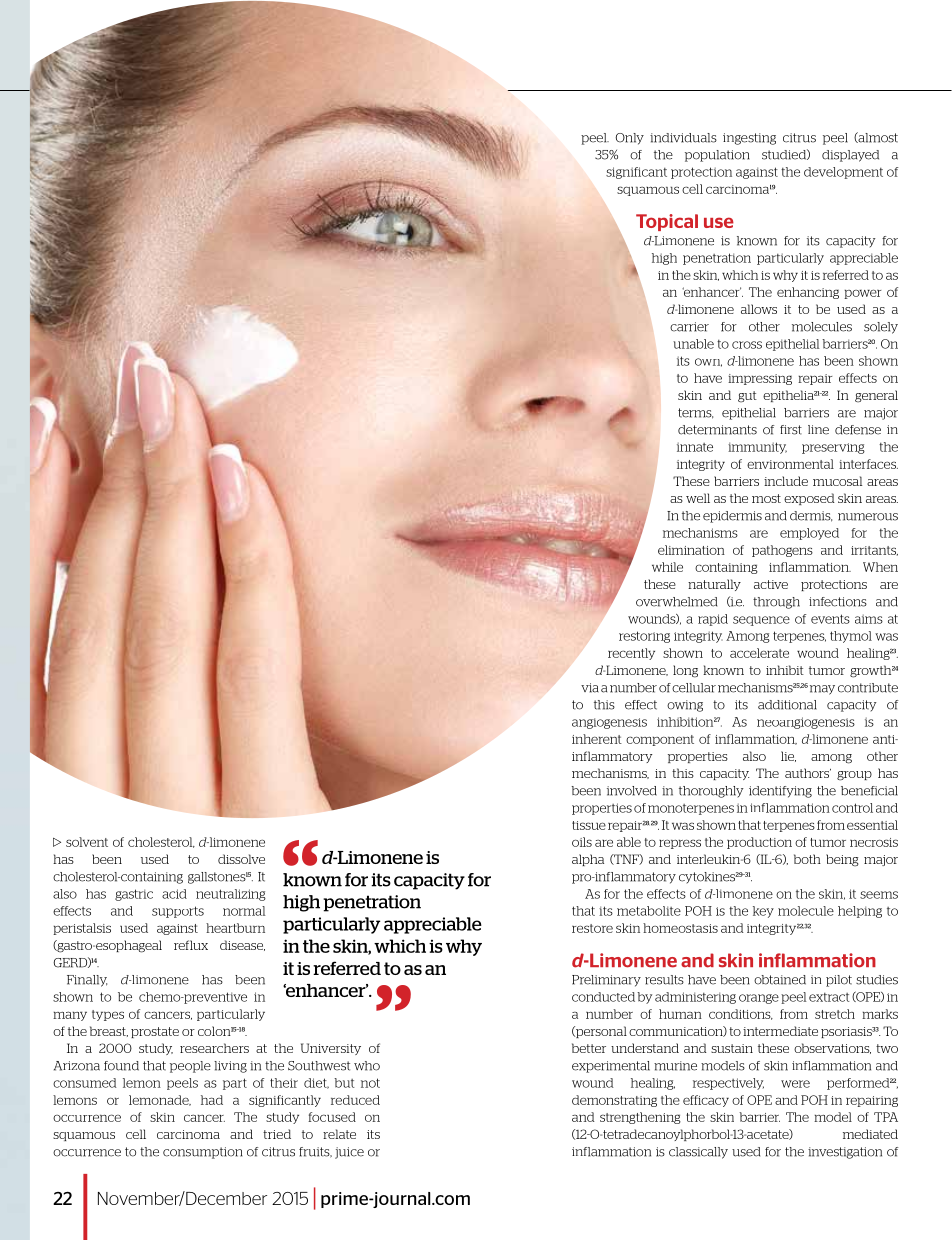 The image size is (952, 1240). Describe the element at coordinates (212, 1100) in the document. I see `had` at that location.
